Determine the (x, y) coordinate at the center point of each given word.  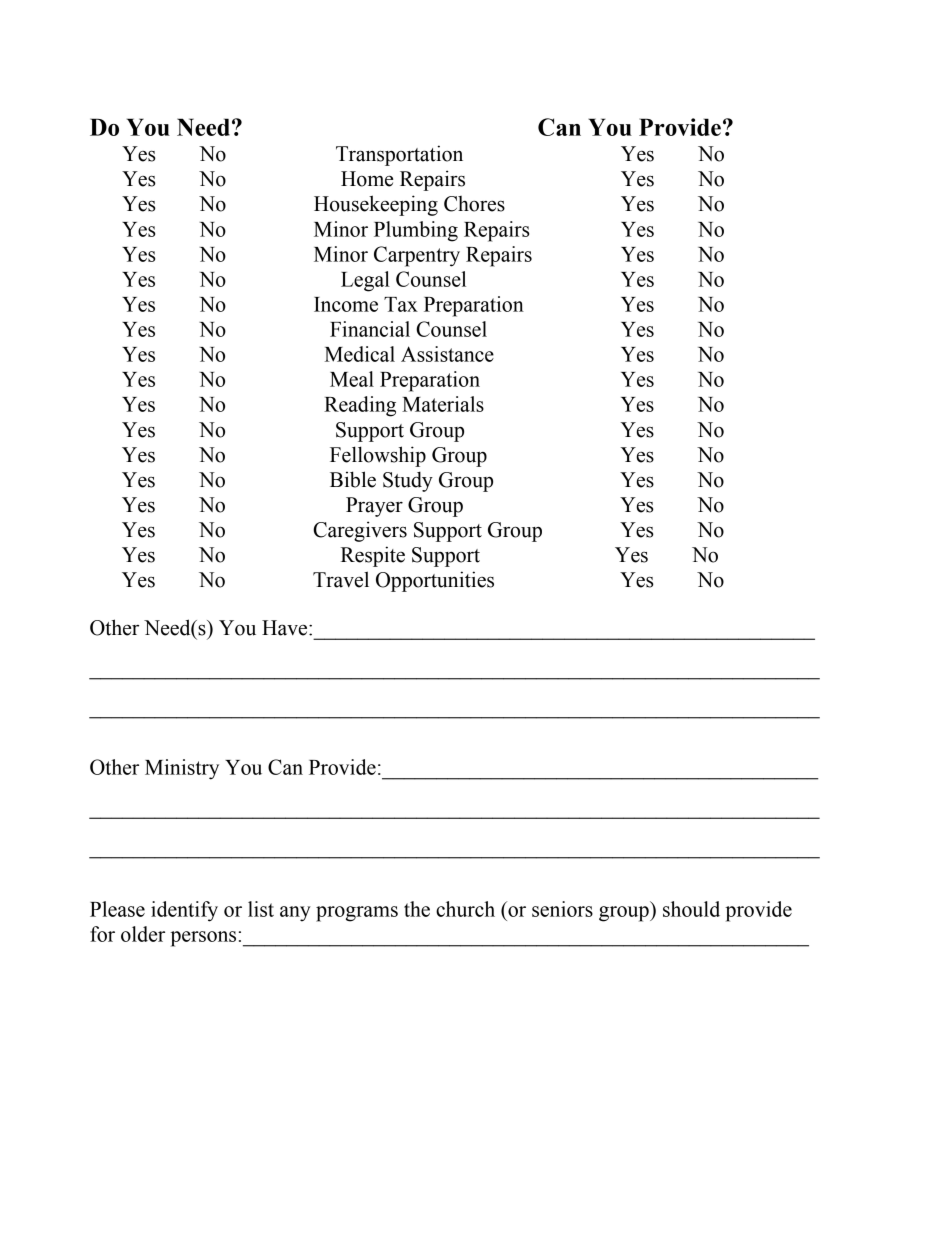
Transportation (399, 155)
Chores (474, 204)
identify (184, 911)
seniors (562, 909)
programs (357, 914)
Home (367, 179)
